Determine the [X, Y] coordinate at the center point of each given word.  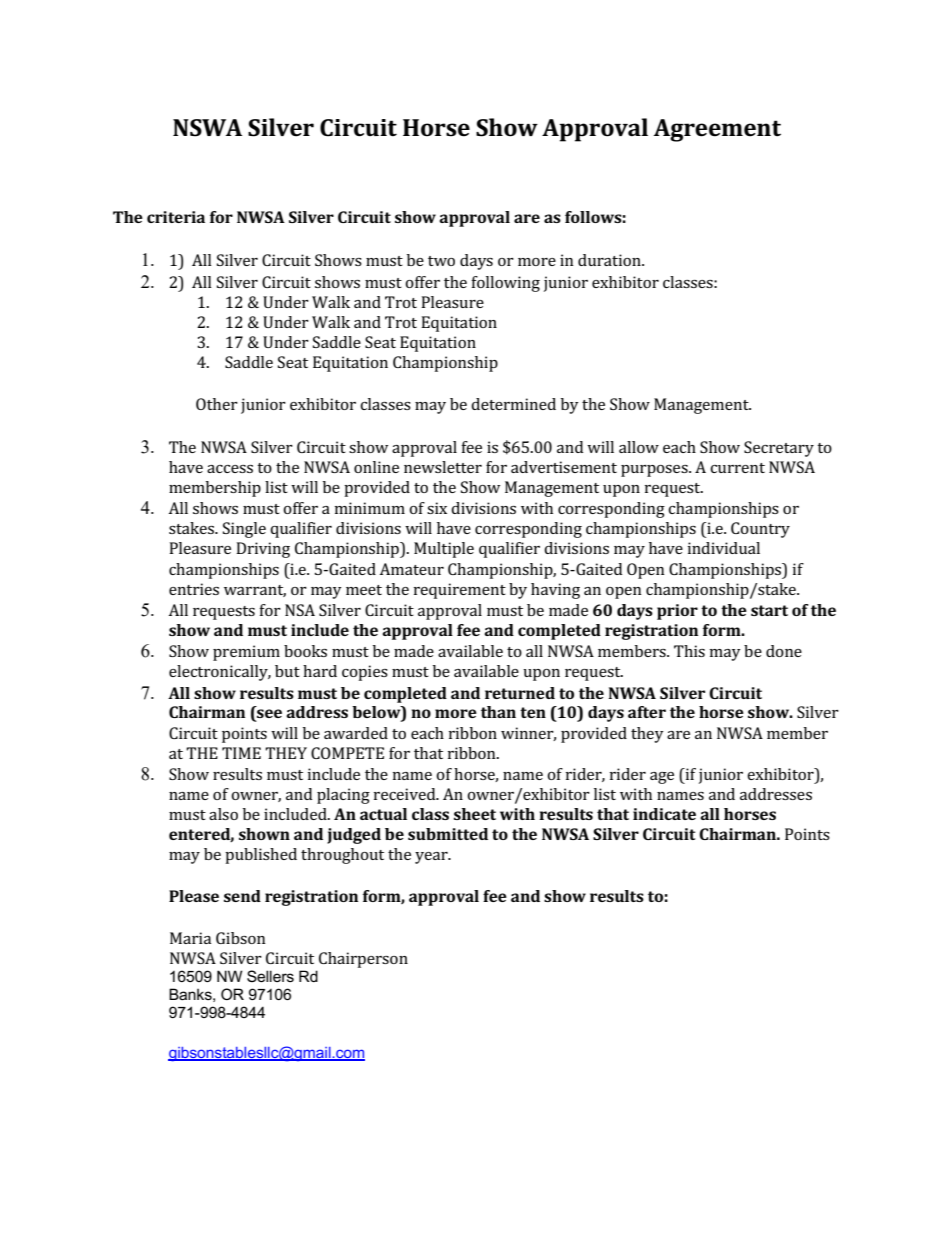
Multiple [444, 550]
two [441, 261]
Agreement [717, 130]
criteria [176, 217]
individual [724, 548]
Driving [263, 550]
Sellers [270, 976]
